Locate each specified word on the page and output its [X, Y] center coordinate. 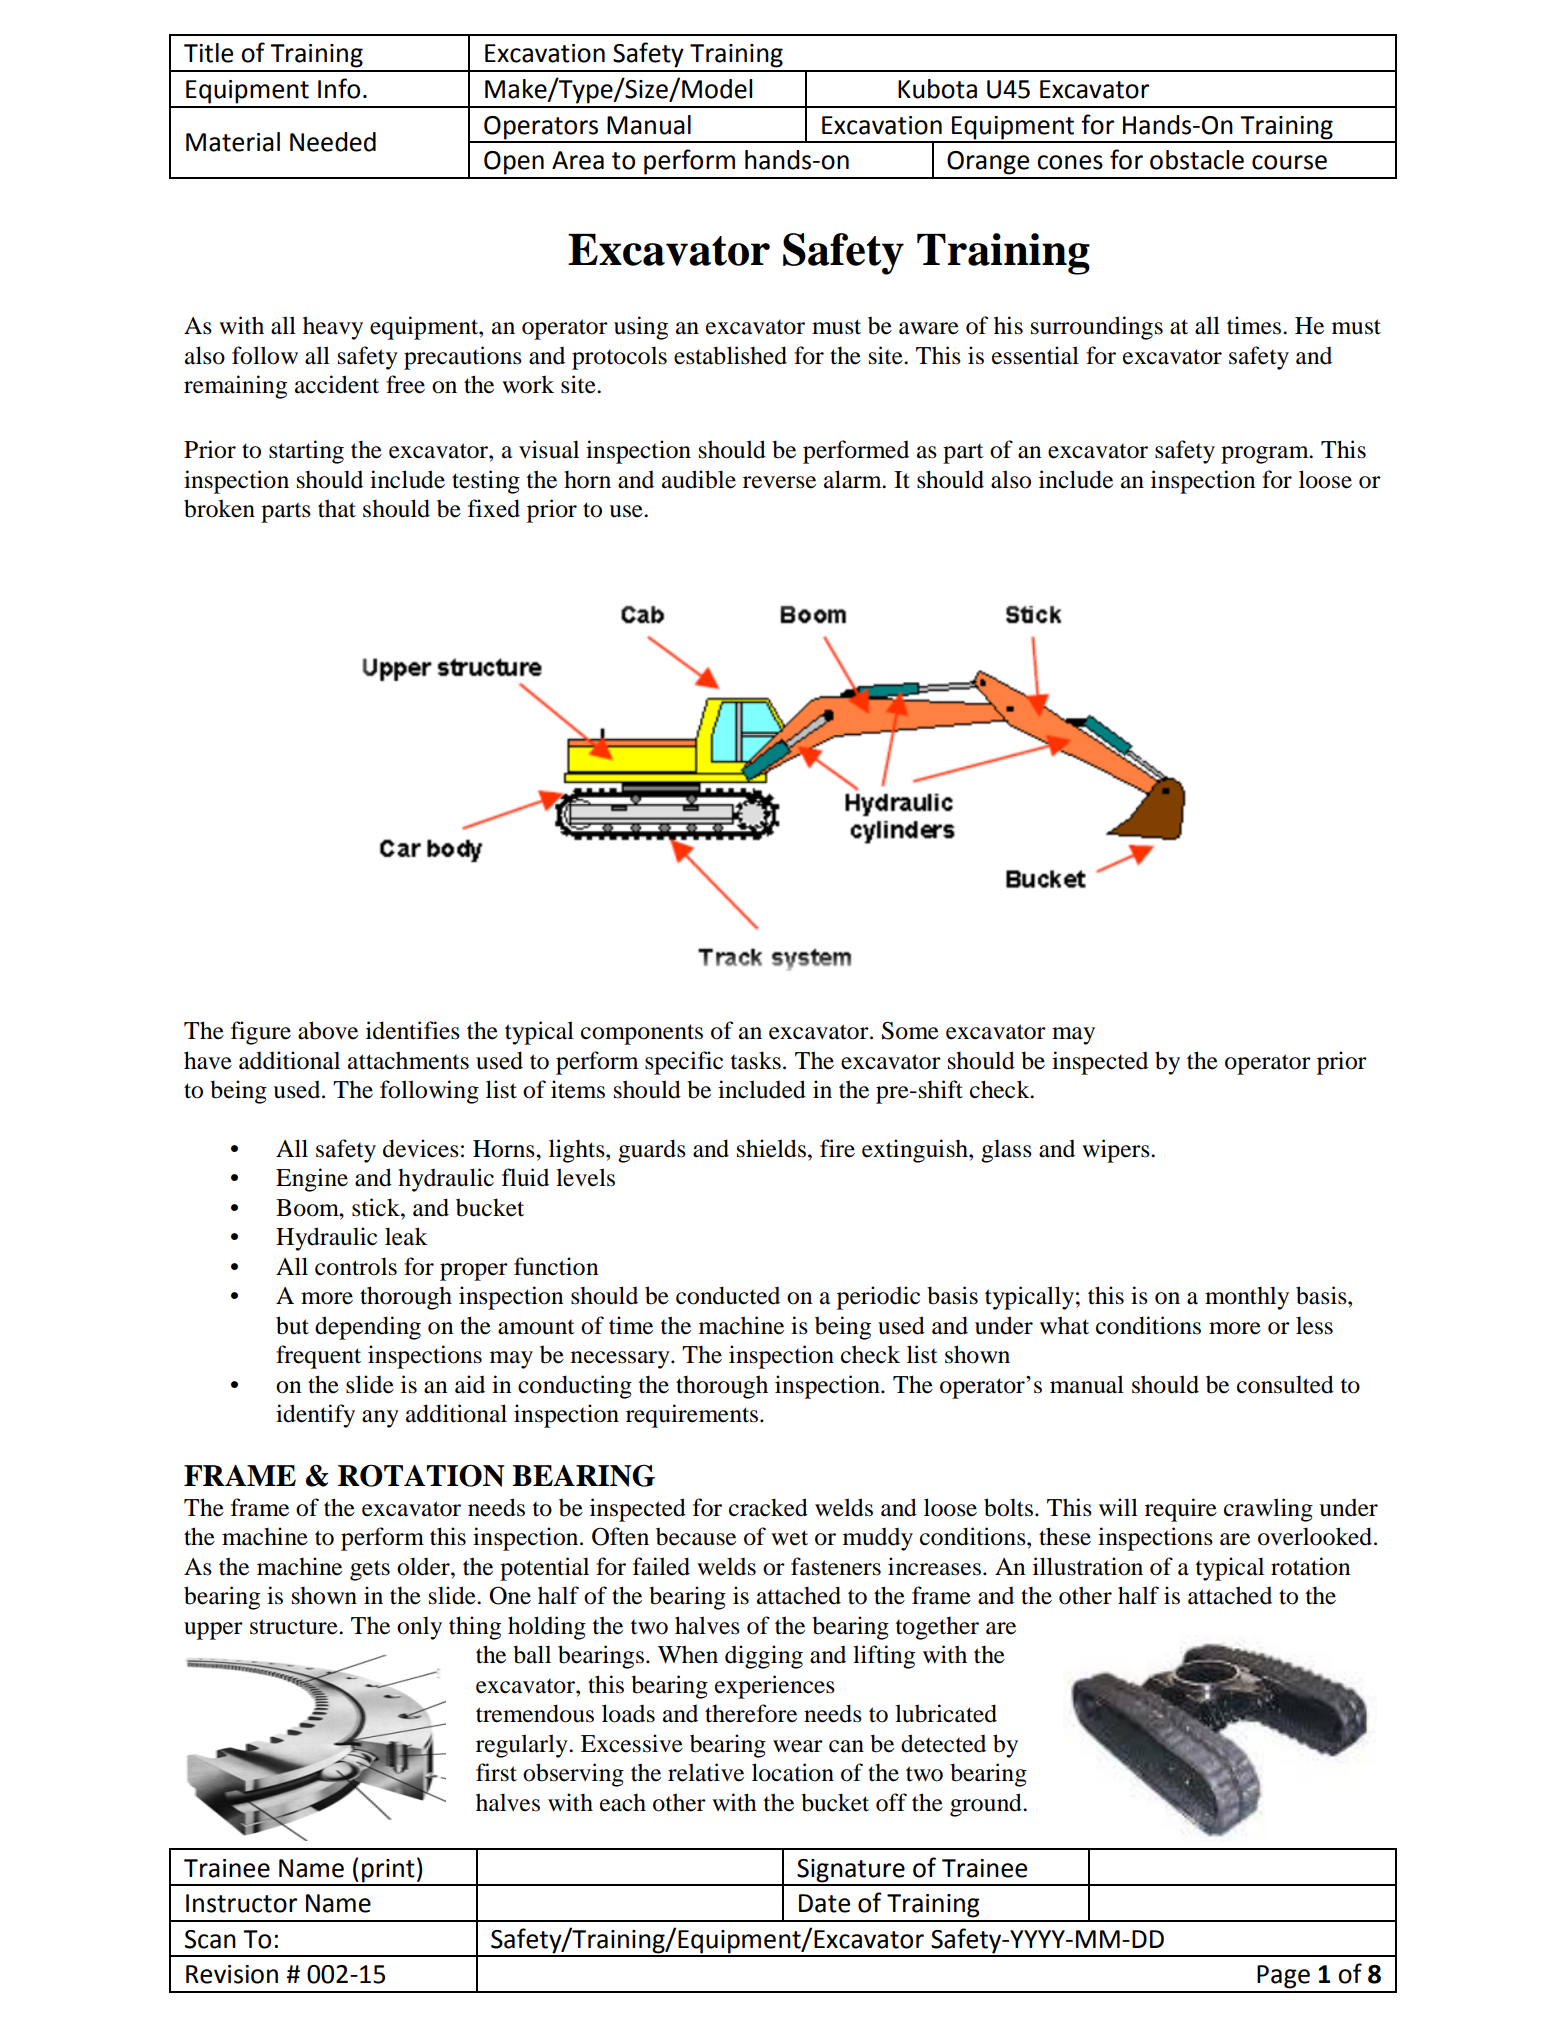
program [1266, 455]
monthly [1247, 1298]
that [337, 508]
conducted [728, 1295]
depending [368, 1328]
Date [824, 1903]
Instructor [241, 1903]
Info [339, 88]
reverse [779, 482]
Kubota [937, 89]
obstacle [1197, 160]
